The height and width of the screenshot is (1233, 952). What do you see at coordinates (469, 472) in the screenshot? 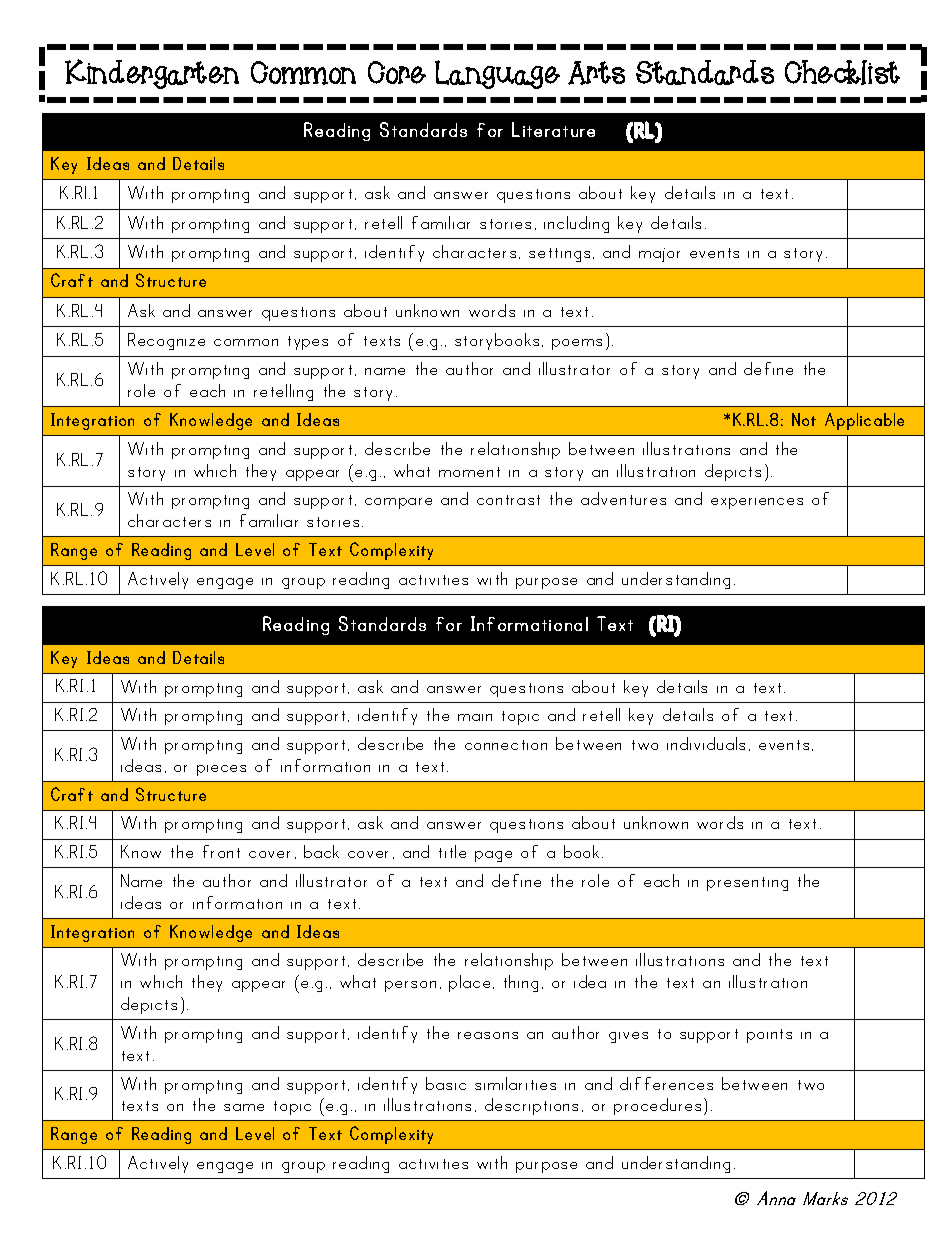
I see `moment` at bounding box center [469, 472].
